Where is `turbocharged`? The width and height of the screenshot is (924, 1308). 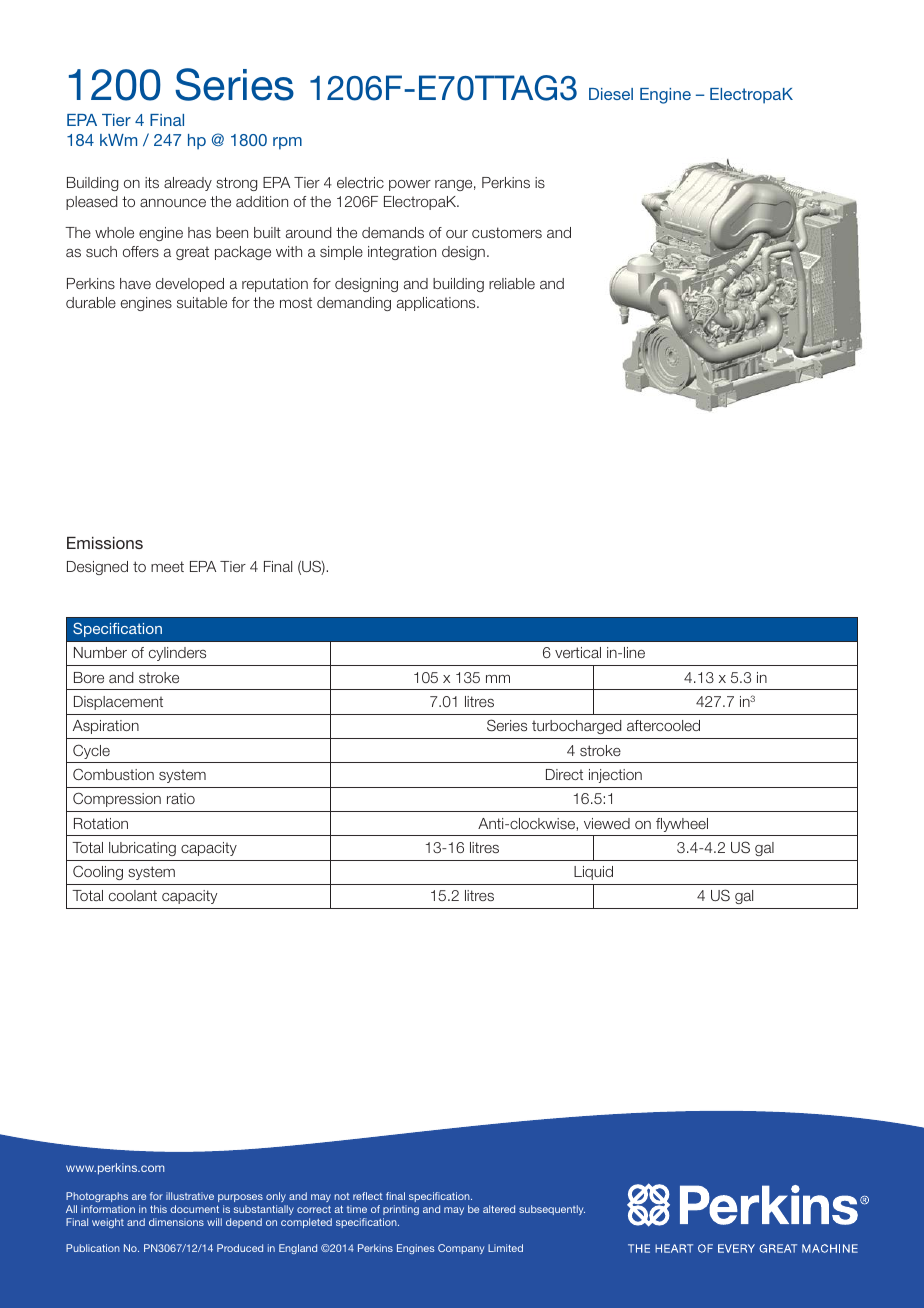
turbocharged is located at coordinates (577, 727).
